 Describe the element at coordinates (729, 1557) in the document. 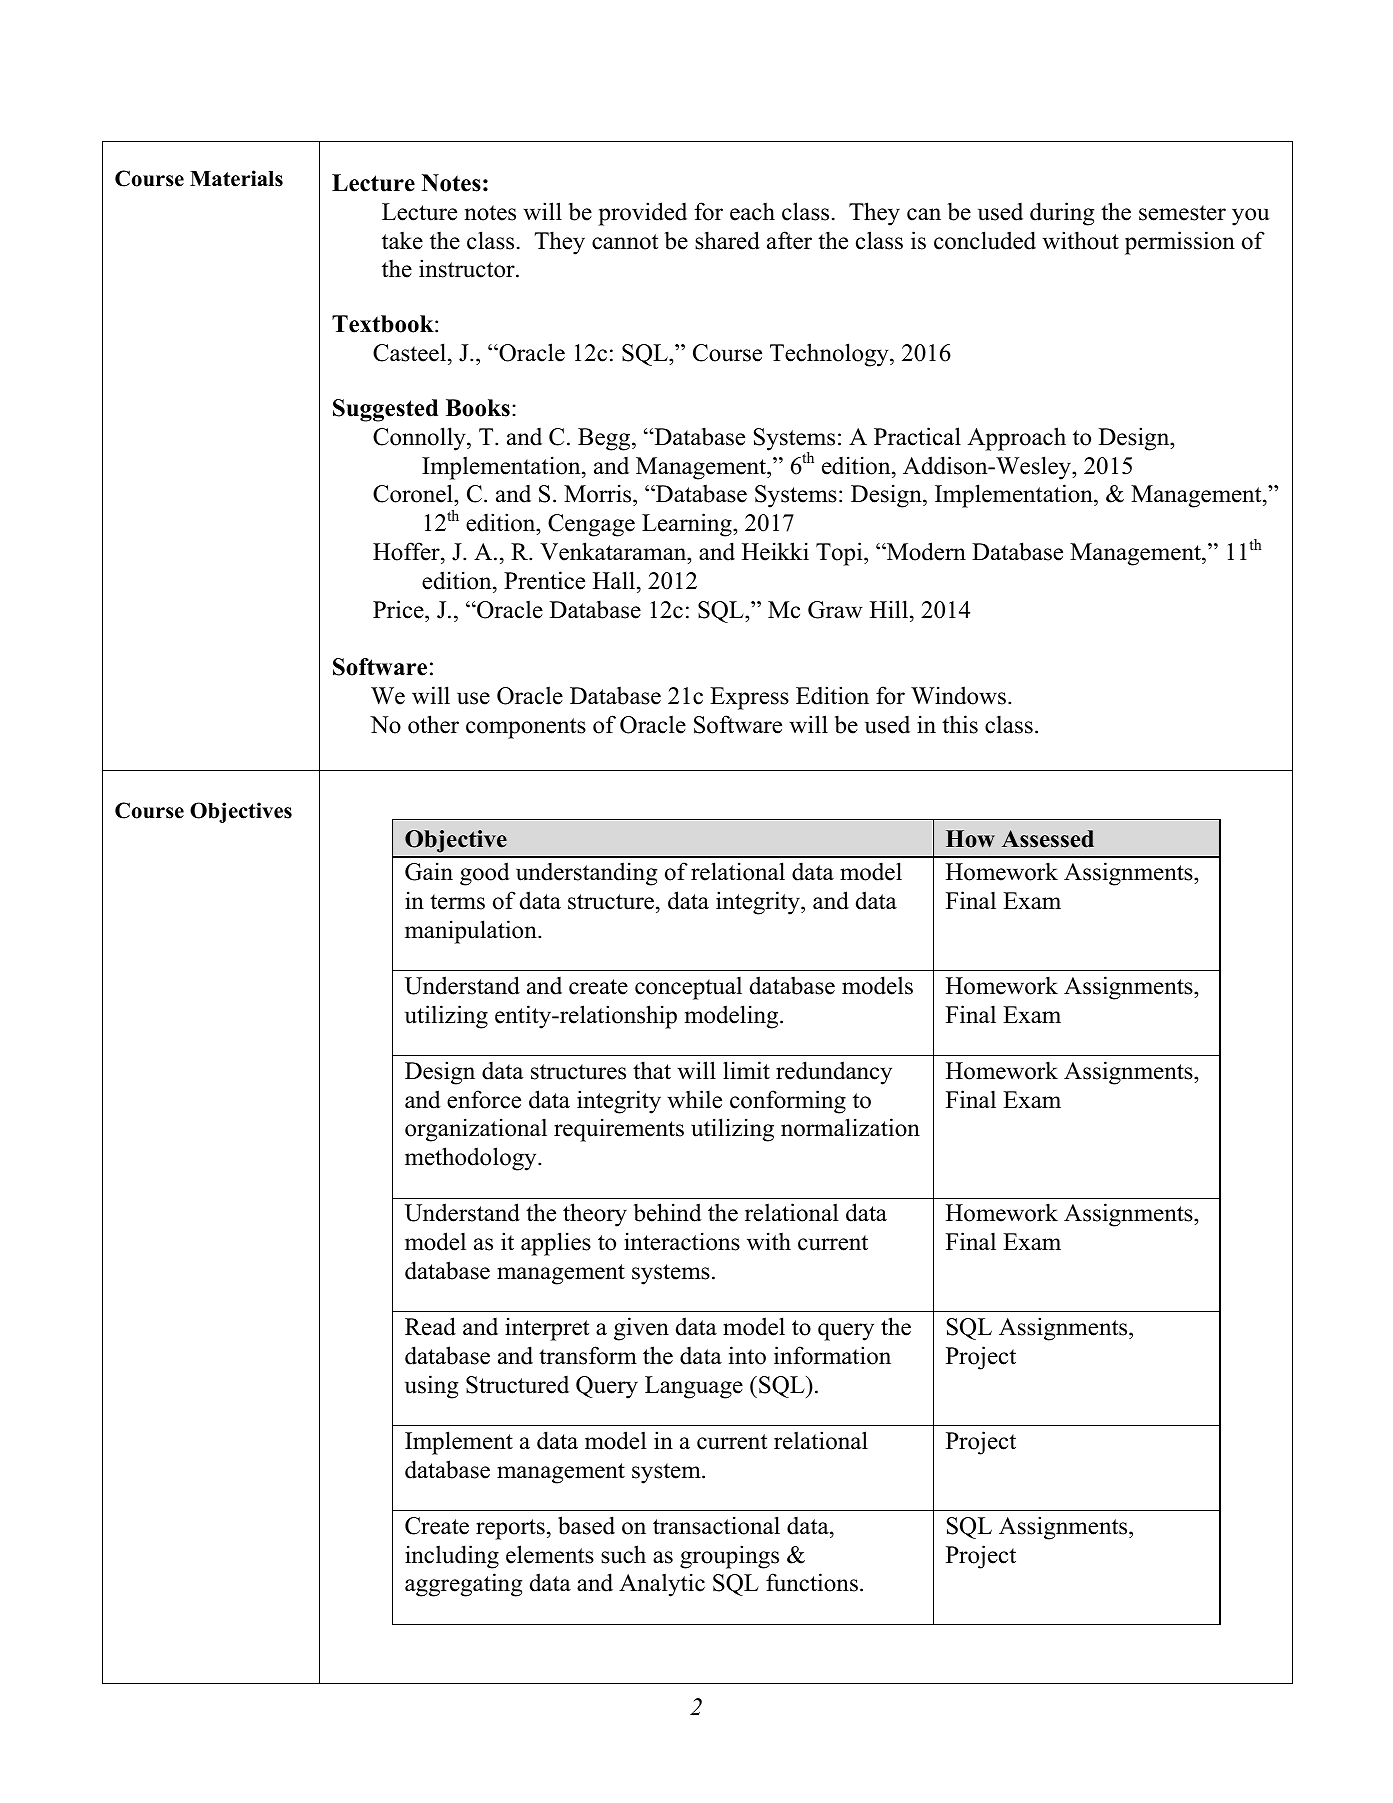

I see `groupings` at that location.
